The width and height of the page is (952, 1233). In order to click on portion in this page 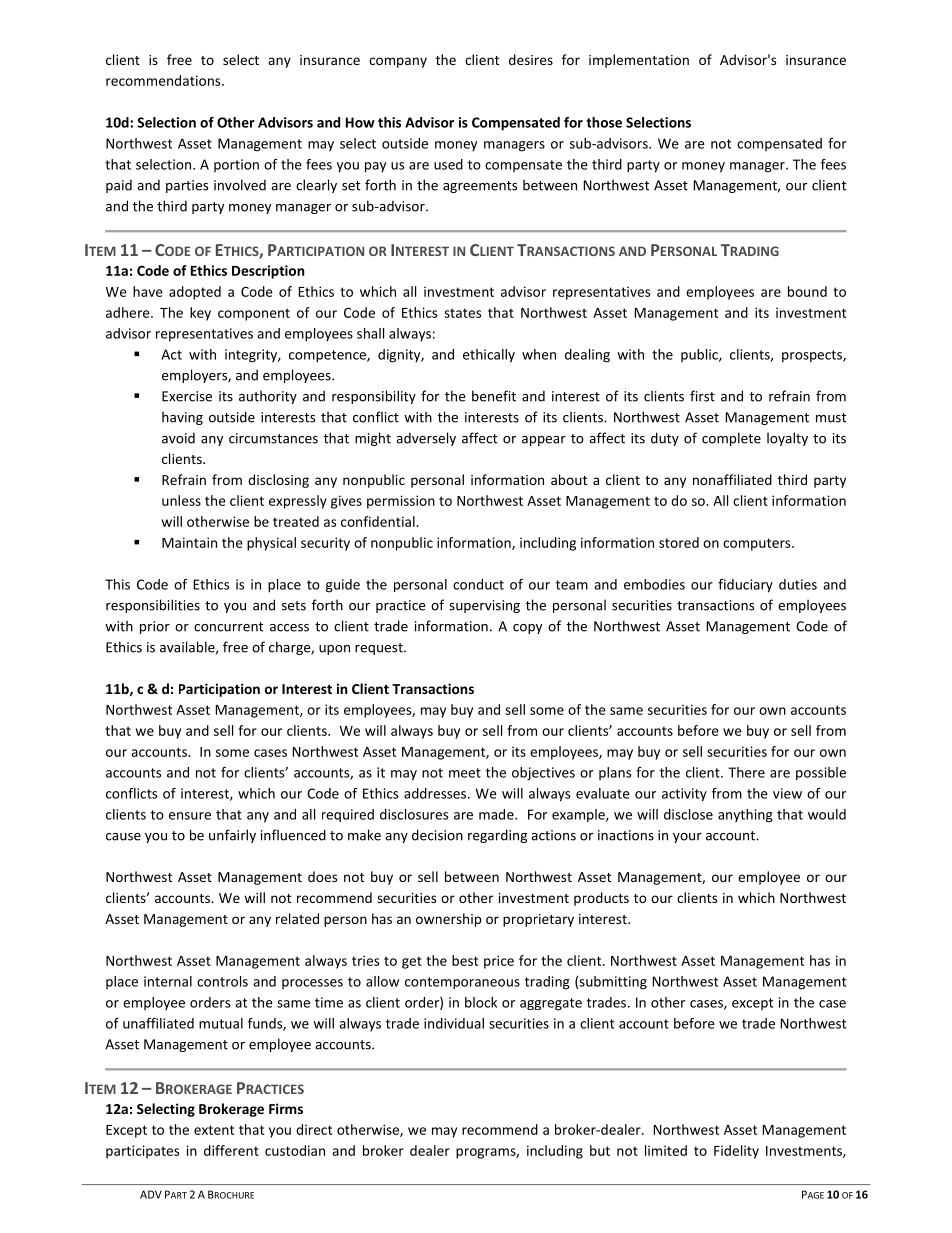, I will do `click(236, 165)`.
